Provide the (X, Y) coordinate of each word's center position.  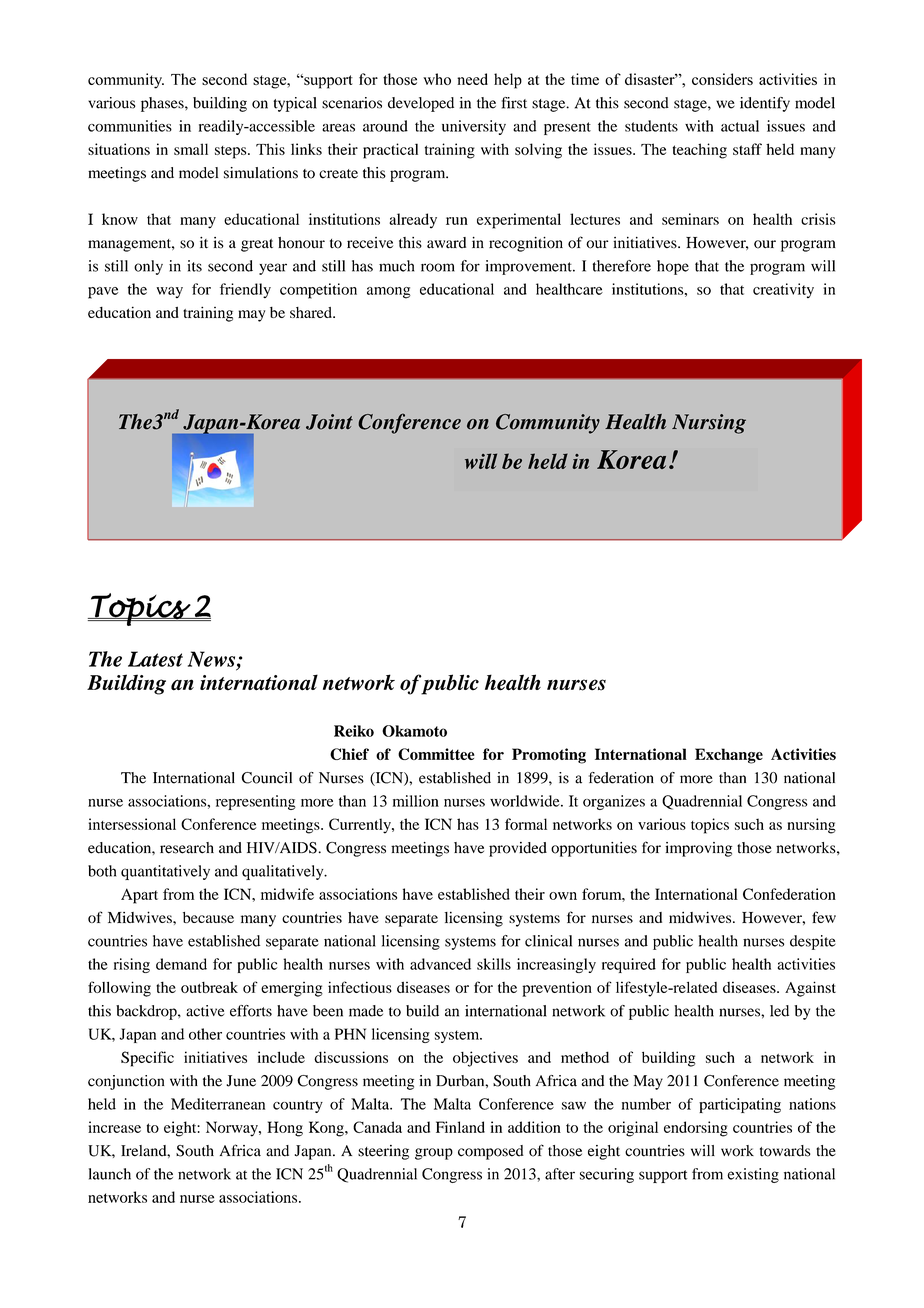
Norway (233, 1129)
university (474, 127)
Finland (460, 1127)
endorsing (696, 1129)
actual (740, 126)
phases (163, 104)
